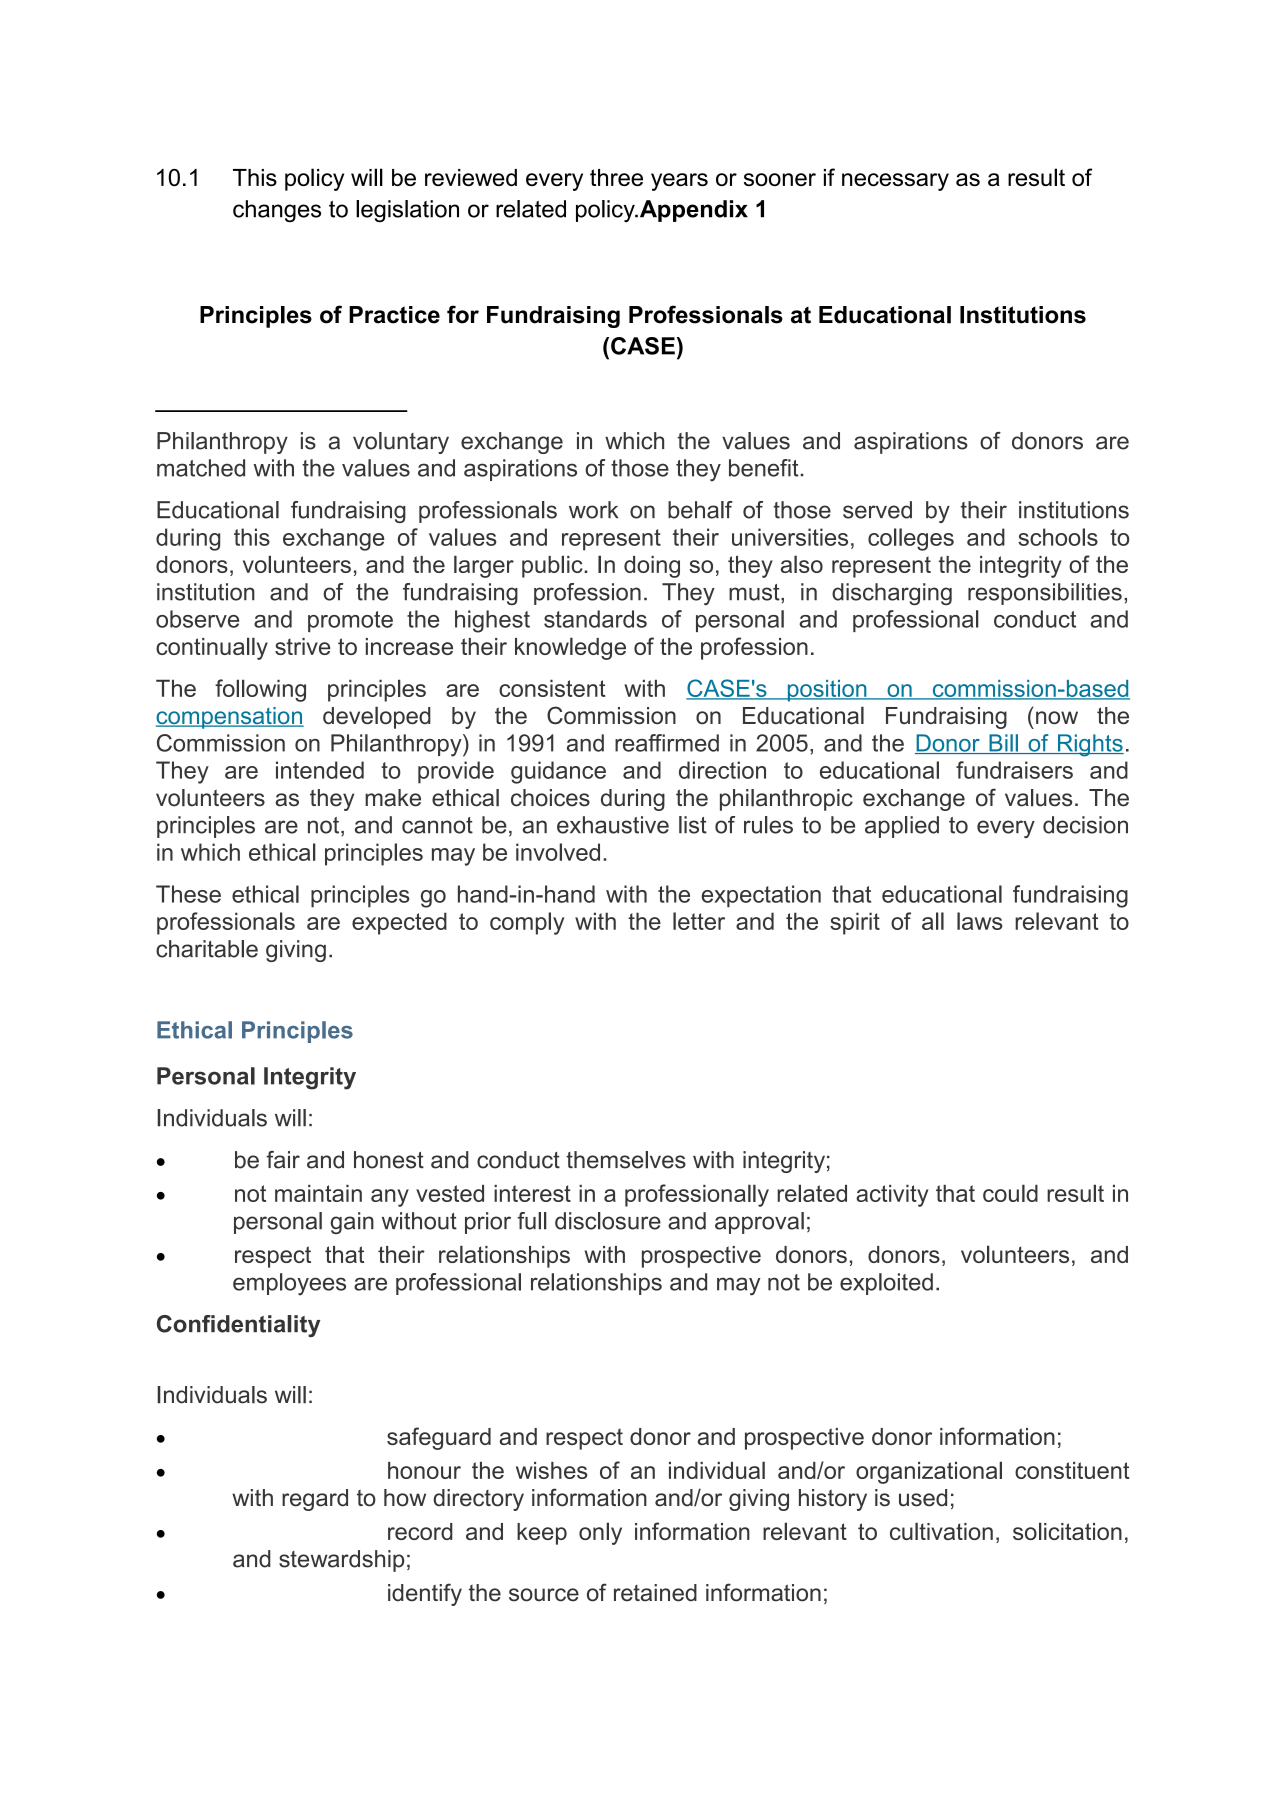  Describe the element at coordinates (277, 211) in the document. I see `changes` at that location.
